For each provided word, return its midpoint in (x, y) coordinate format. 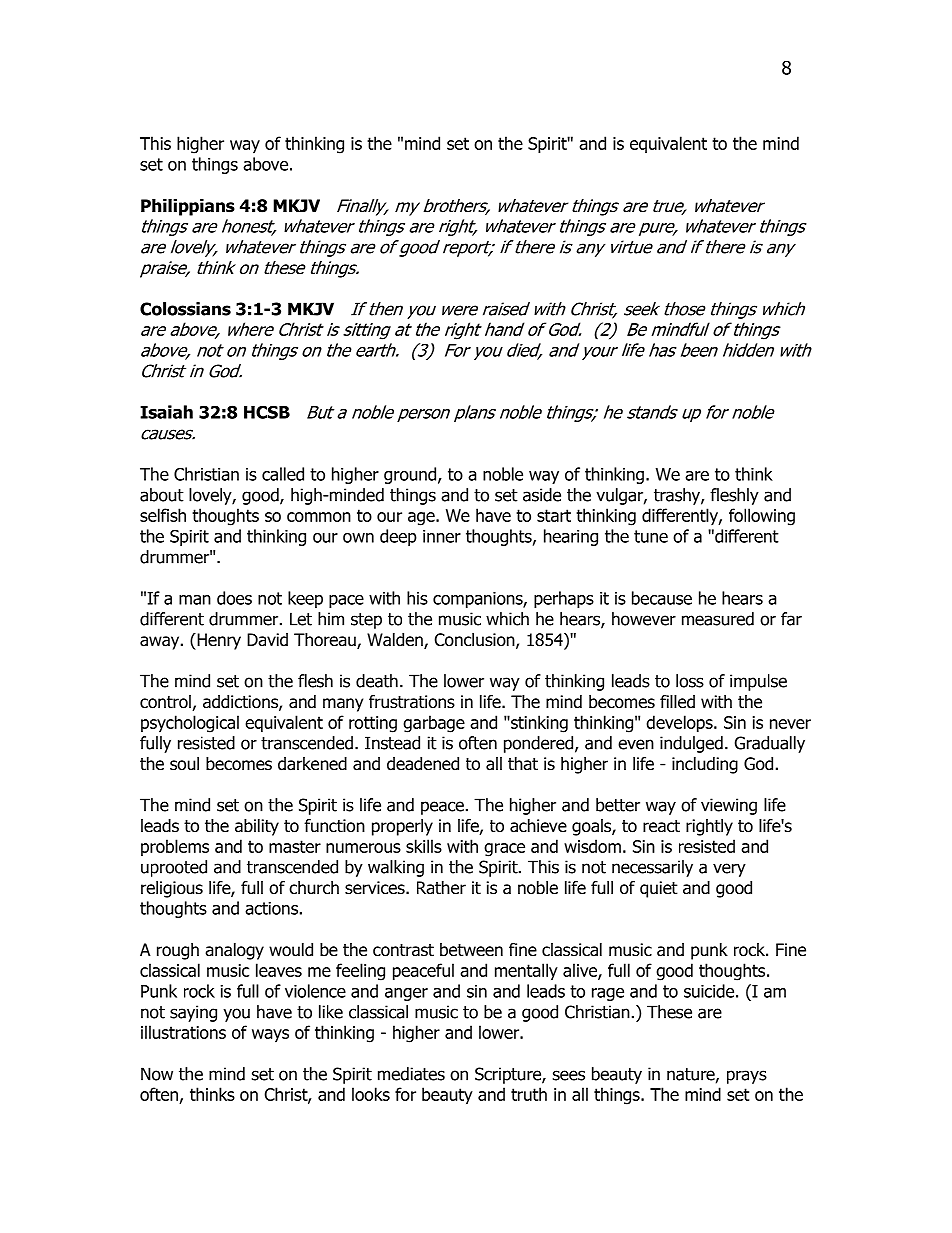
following (762, 517)
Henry (218, 641)
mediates (411, 1074)
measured (718, 619)
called (283, 474)
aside (542, 495)
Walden (396, 641)
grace (504, 850)
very (729, 870)
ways (270, 1035)
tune (651, 536)
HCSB (267, 412)
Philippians (188, 207)
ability (257, 827)
